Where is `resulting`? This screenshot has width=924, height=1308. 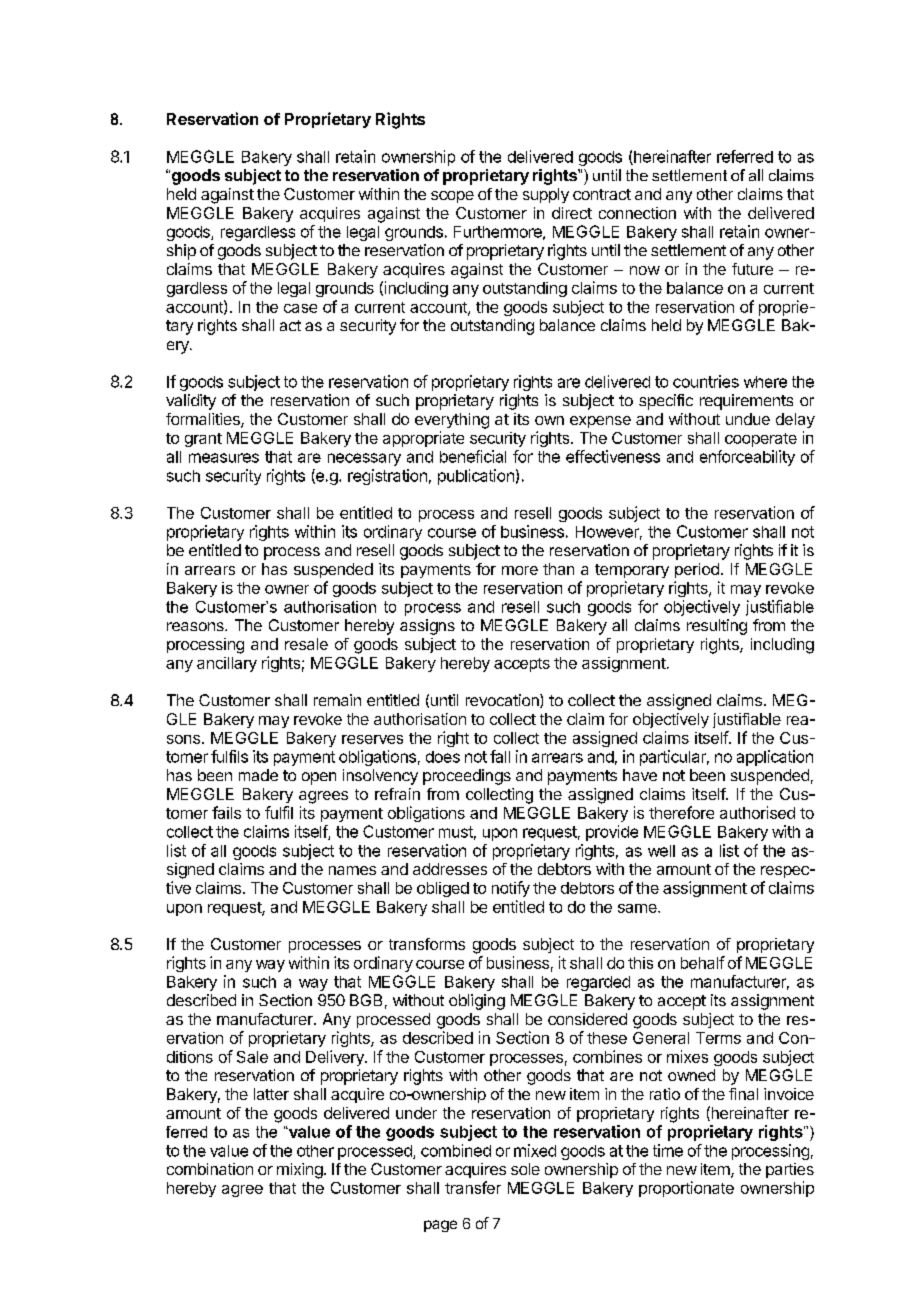 resulting is located at coordinates (717, 627).
